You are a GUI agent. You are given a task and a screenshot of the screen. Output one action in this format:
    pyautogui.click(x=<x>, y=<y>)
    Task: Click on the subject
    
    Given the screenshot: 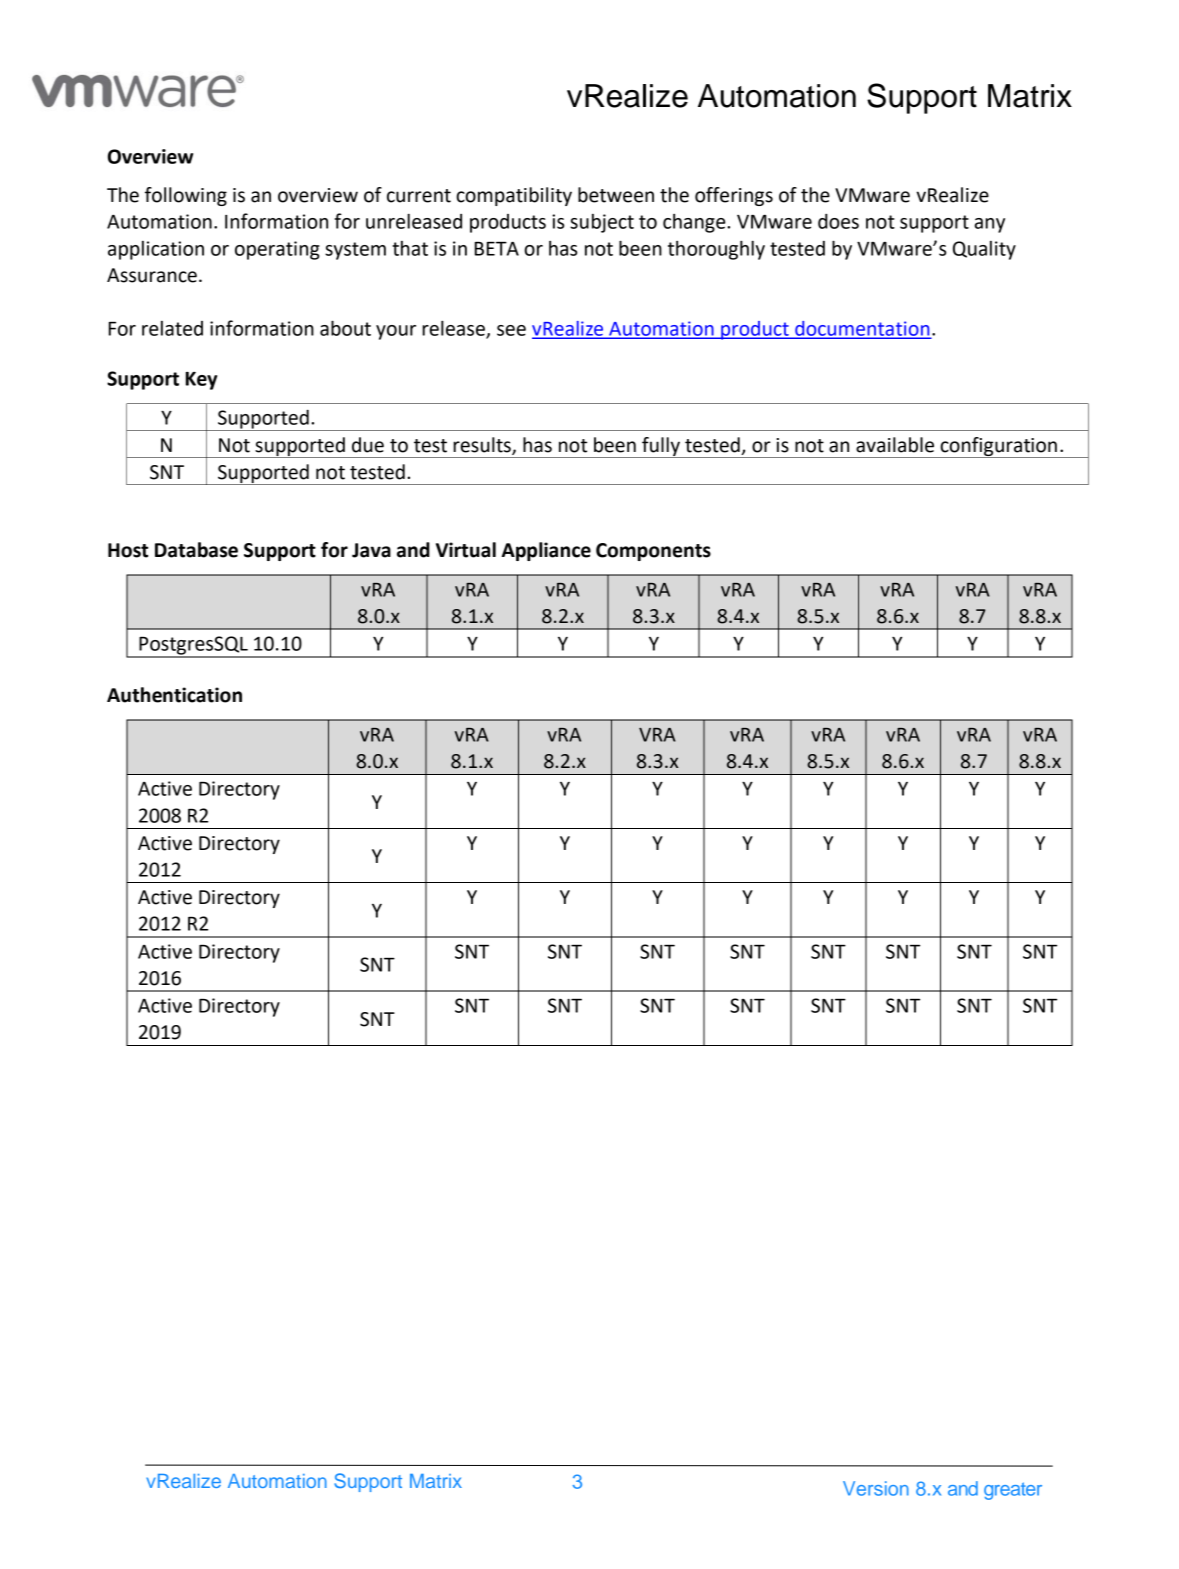 What is the action you would take?
    pyautogui.click(x=602, y=223)
